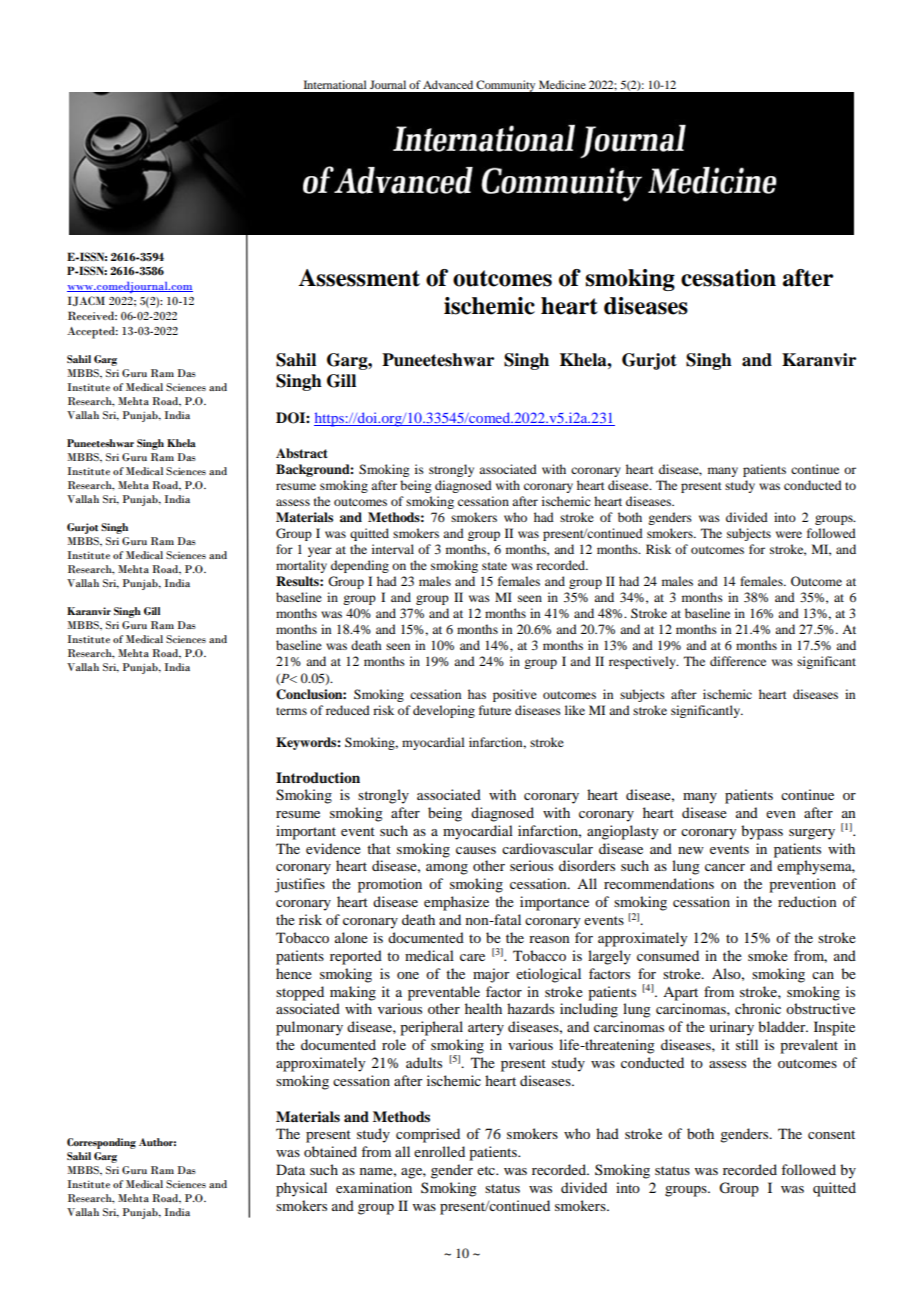  I want to click on were, so click(789, 534).
